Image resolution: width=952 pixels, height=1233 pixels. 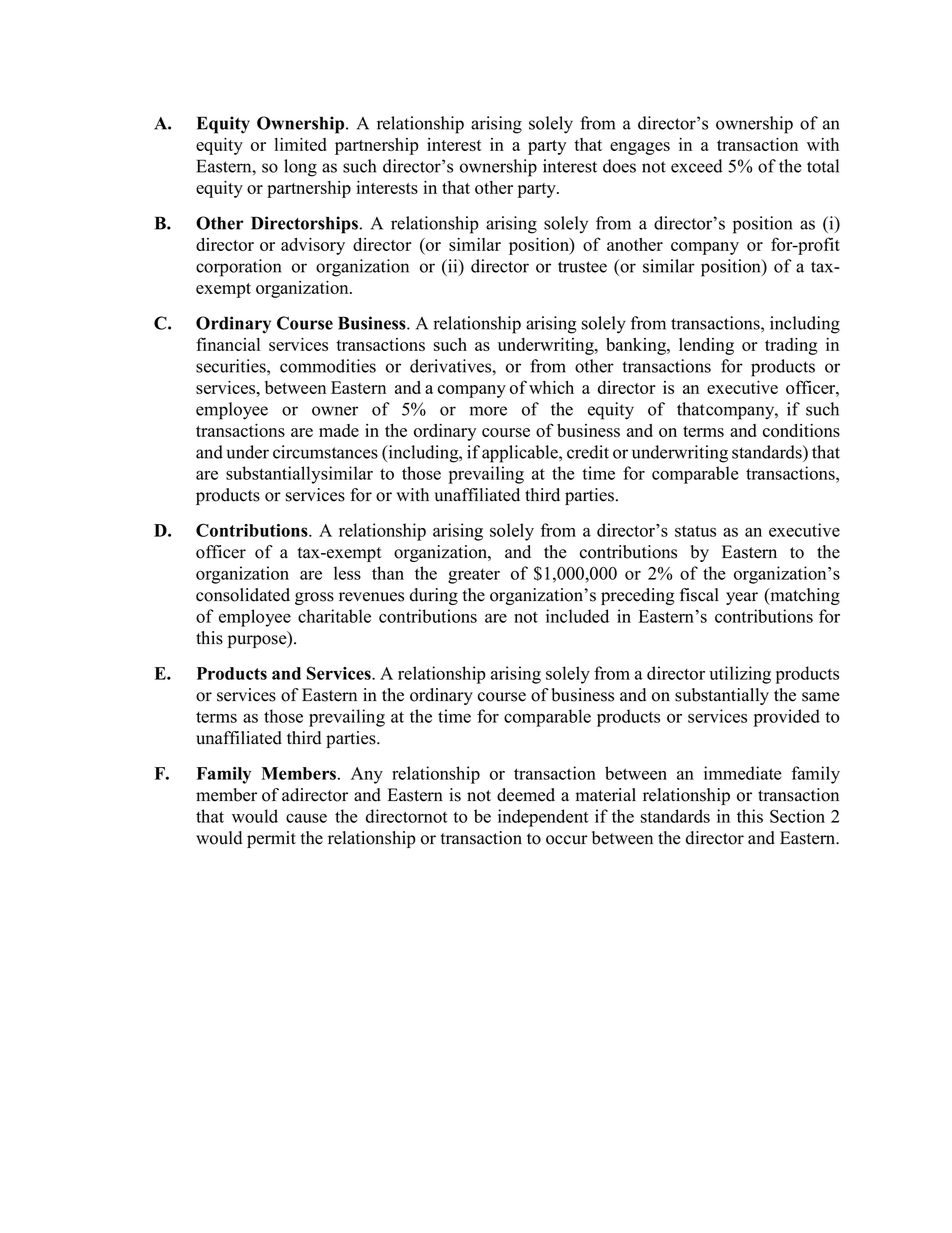 What do you see at coordinates (588, 452) in the screenshot?
I see `credit` at bounding box center [588, 452].
